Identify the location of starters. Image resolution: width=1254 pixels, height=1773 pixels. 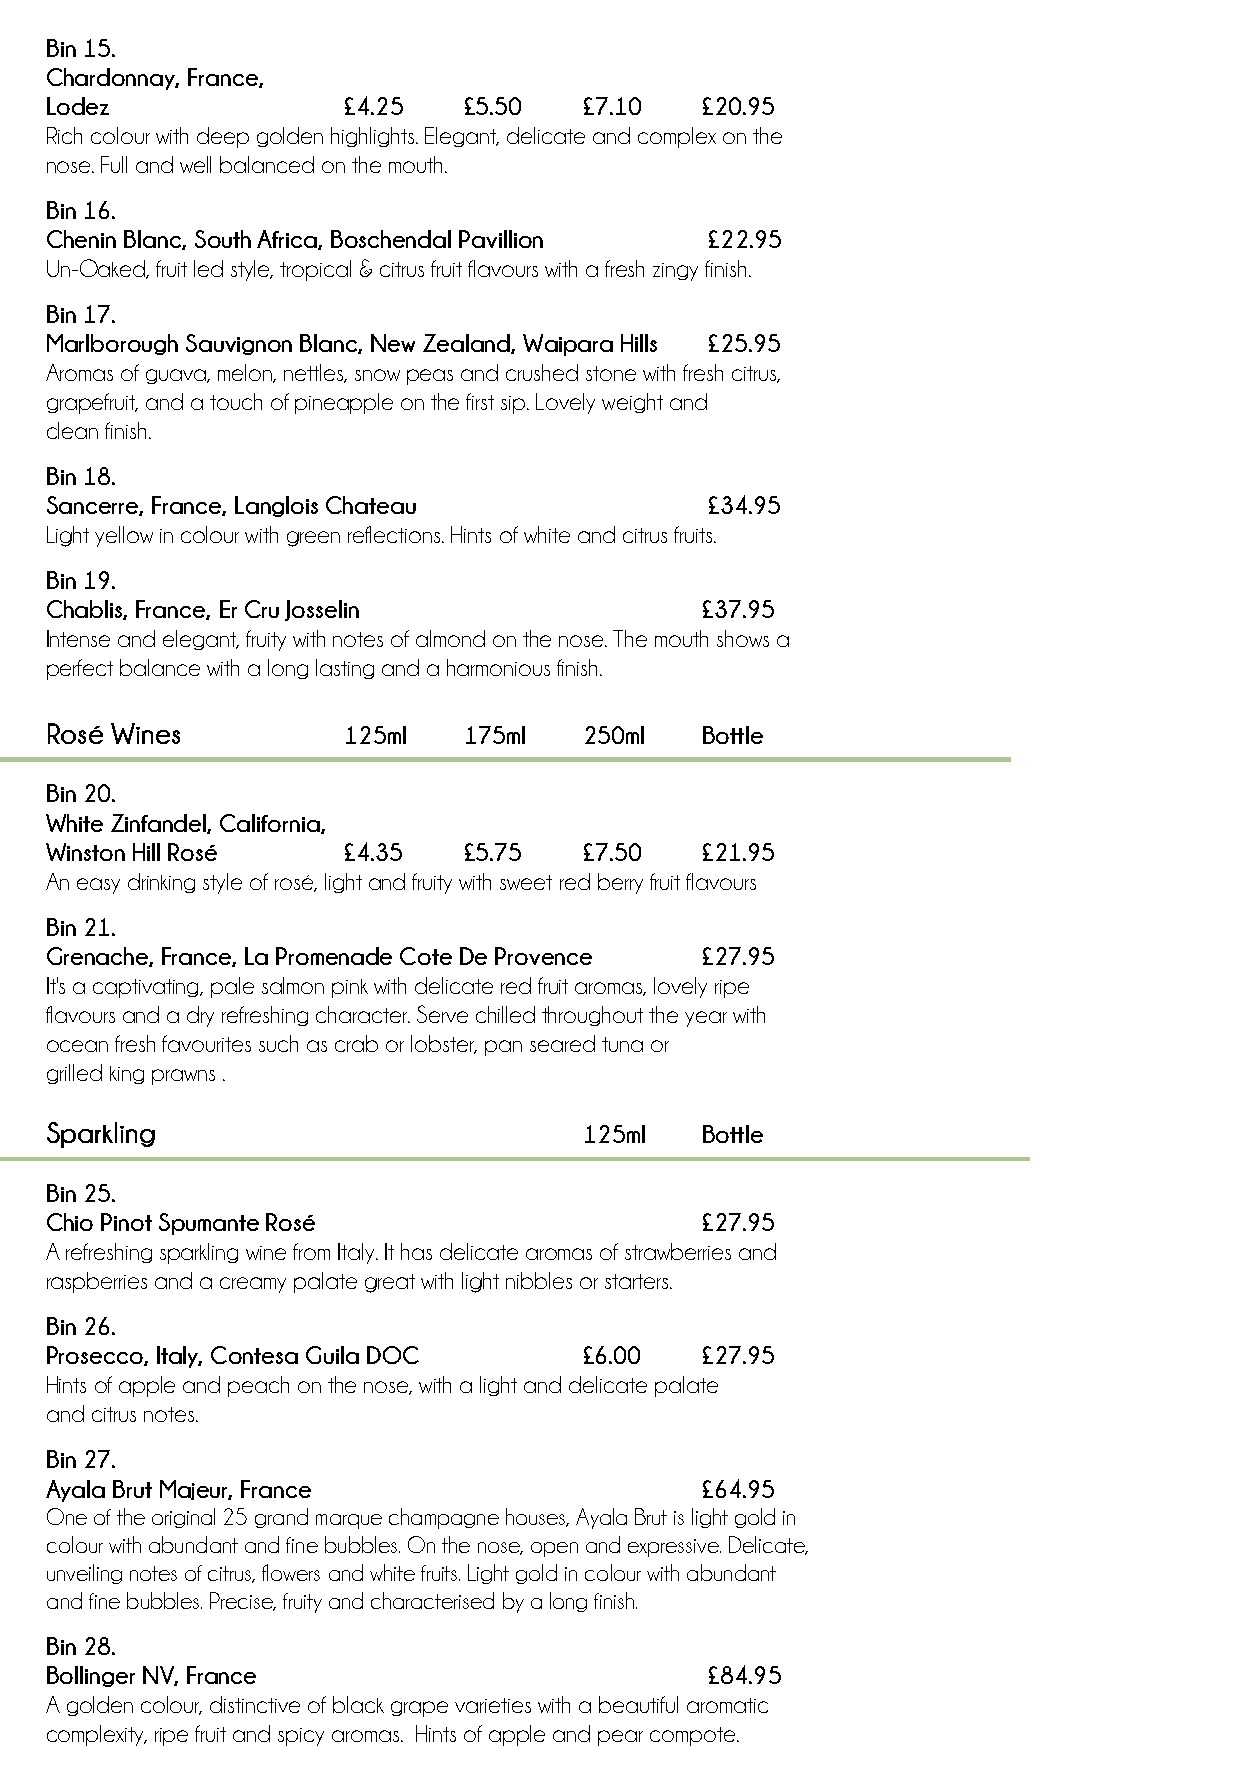
(636, 1281).
